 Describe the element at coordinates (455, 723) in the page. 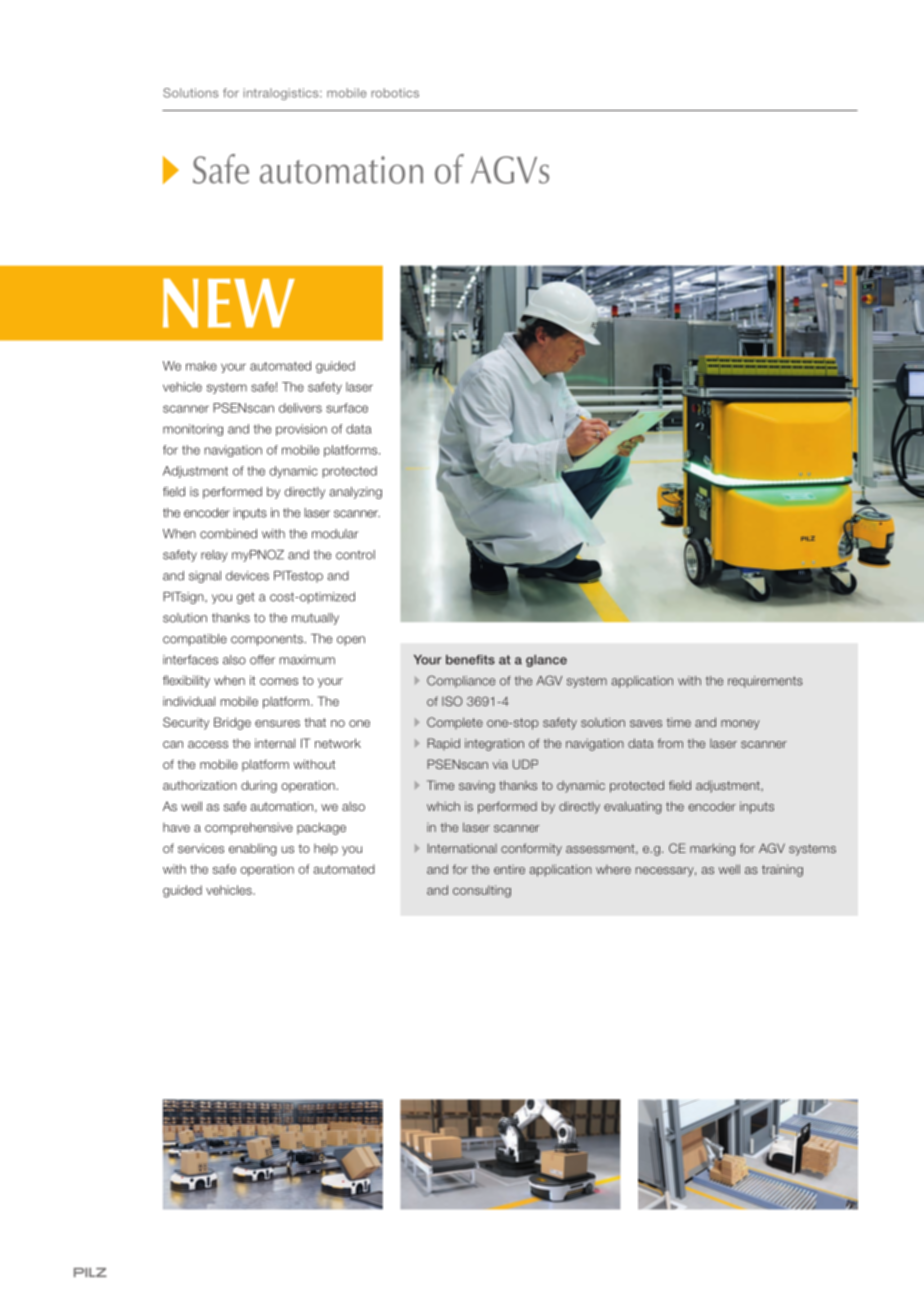

I see `Complete` at that location.
